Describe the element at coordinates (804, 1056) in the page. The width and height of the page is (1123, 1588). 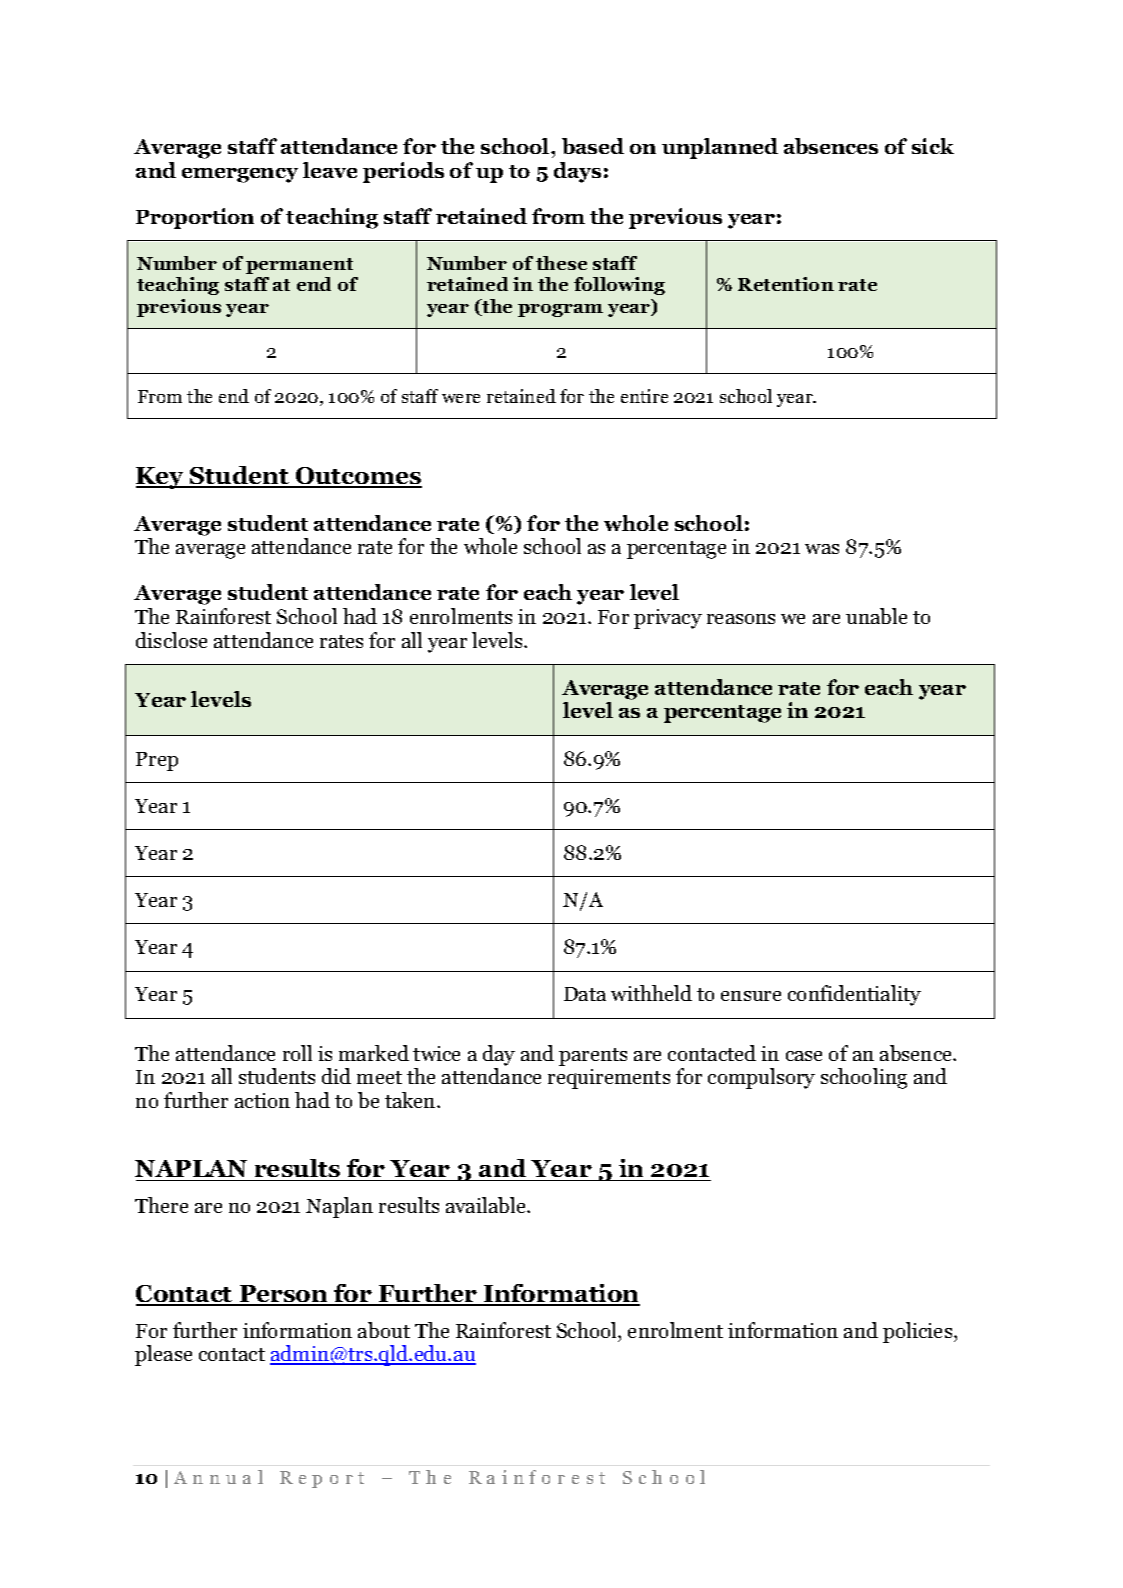
I see `case` at that location.
